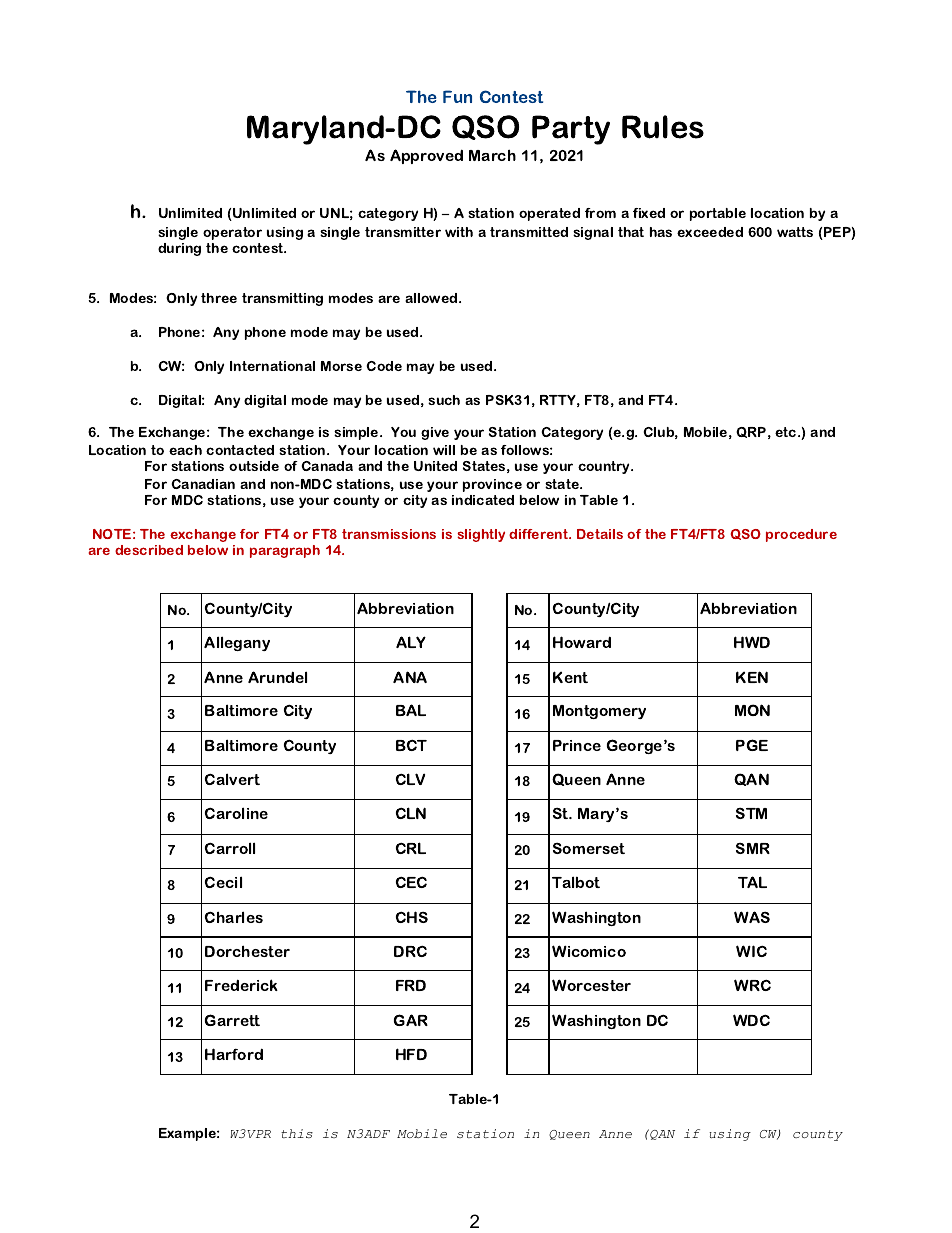 This image has height=1233, width=952. Describe the element at coordinates (492, 155) in the image. I see `March` at that location.
